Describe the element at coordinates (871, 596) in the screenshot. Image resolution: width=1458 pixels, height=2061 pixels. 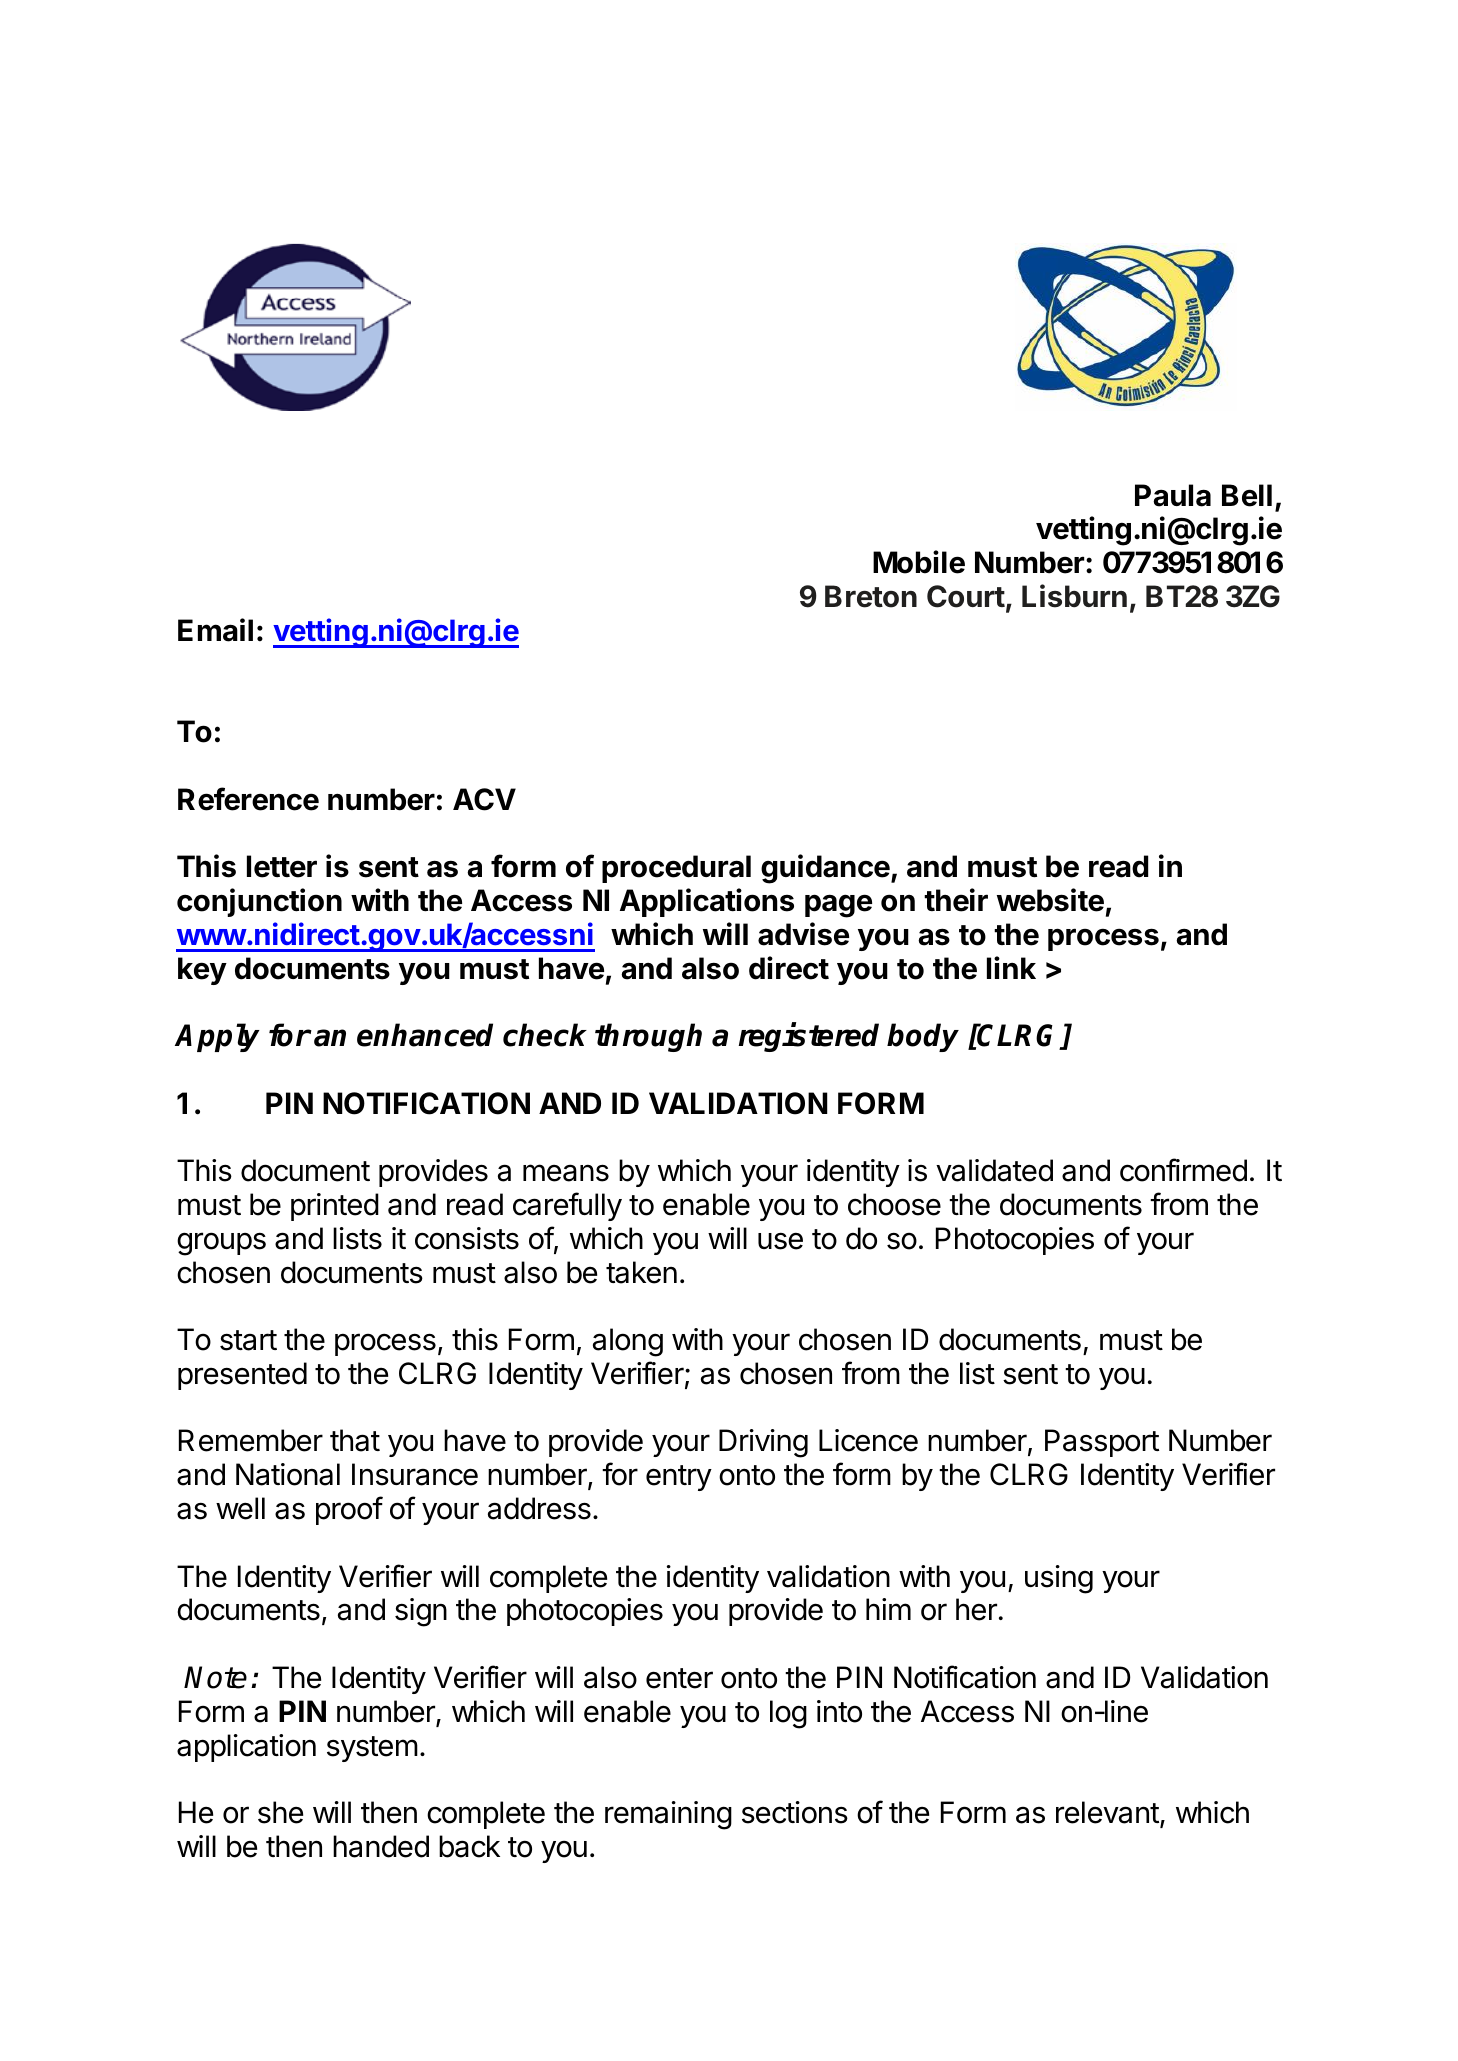
I see `Breton` at that location.
